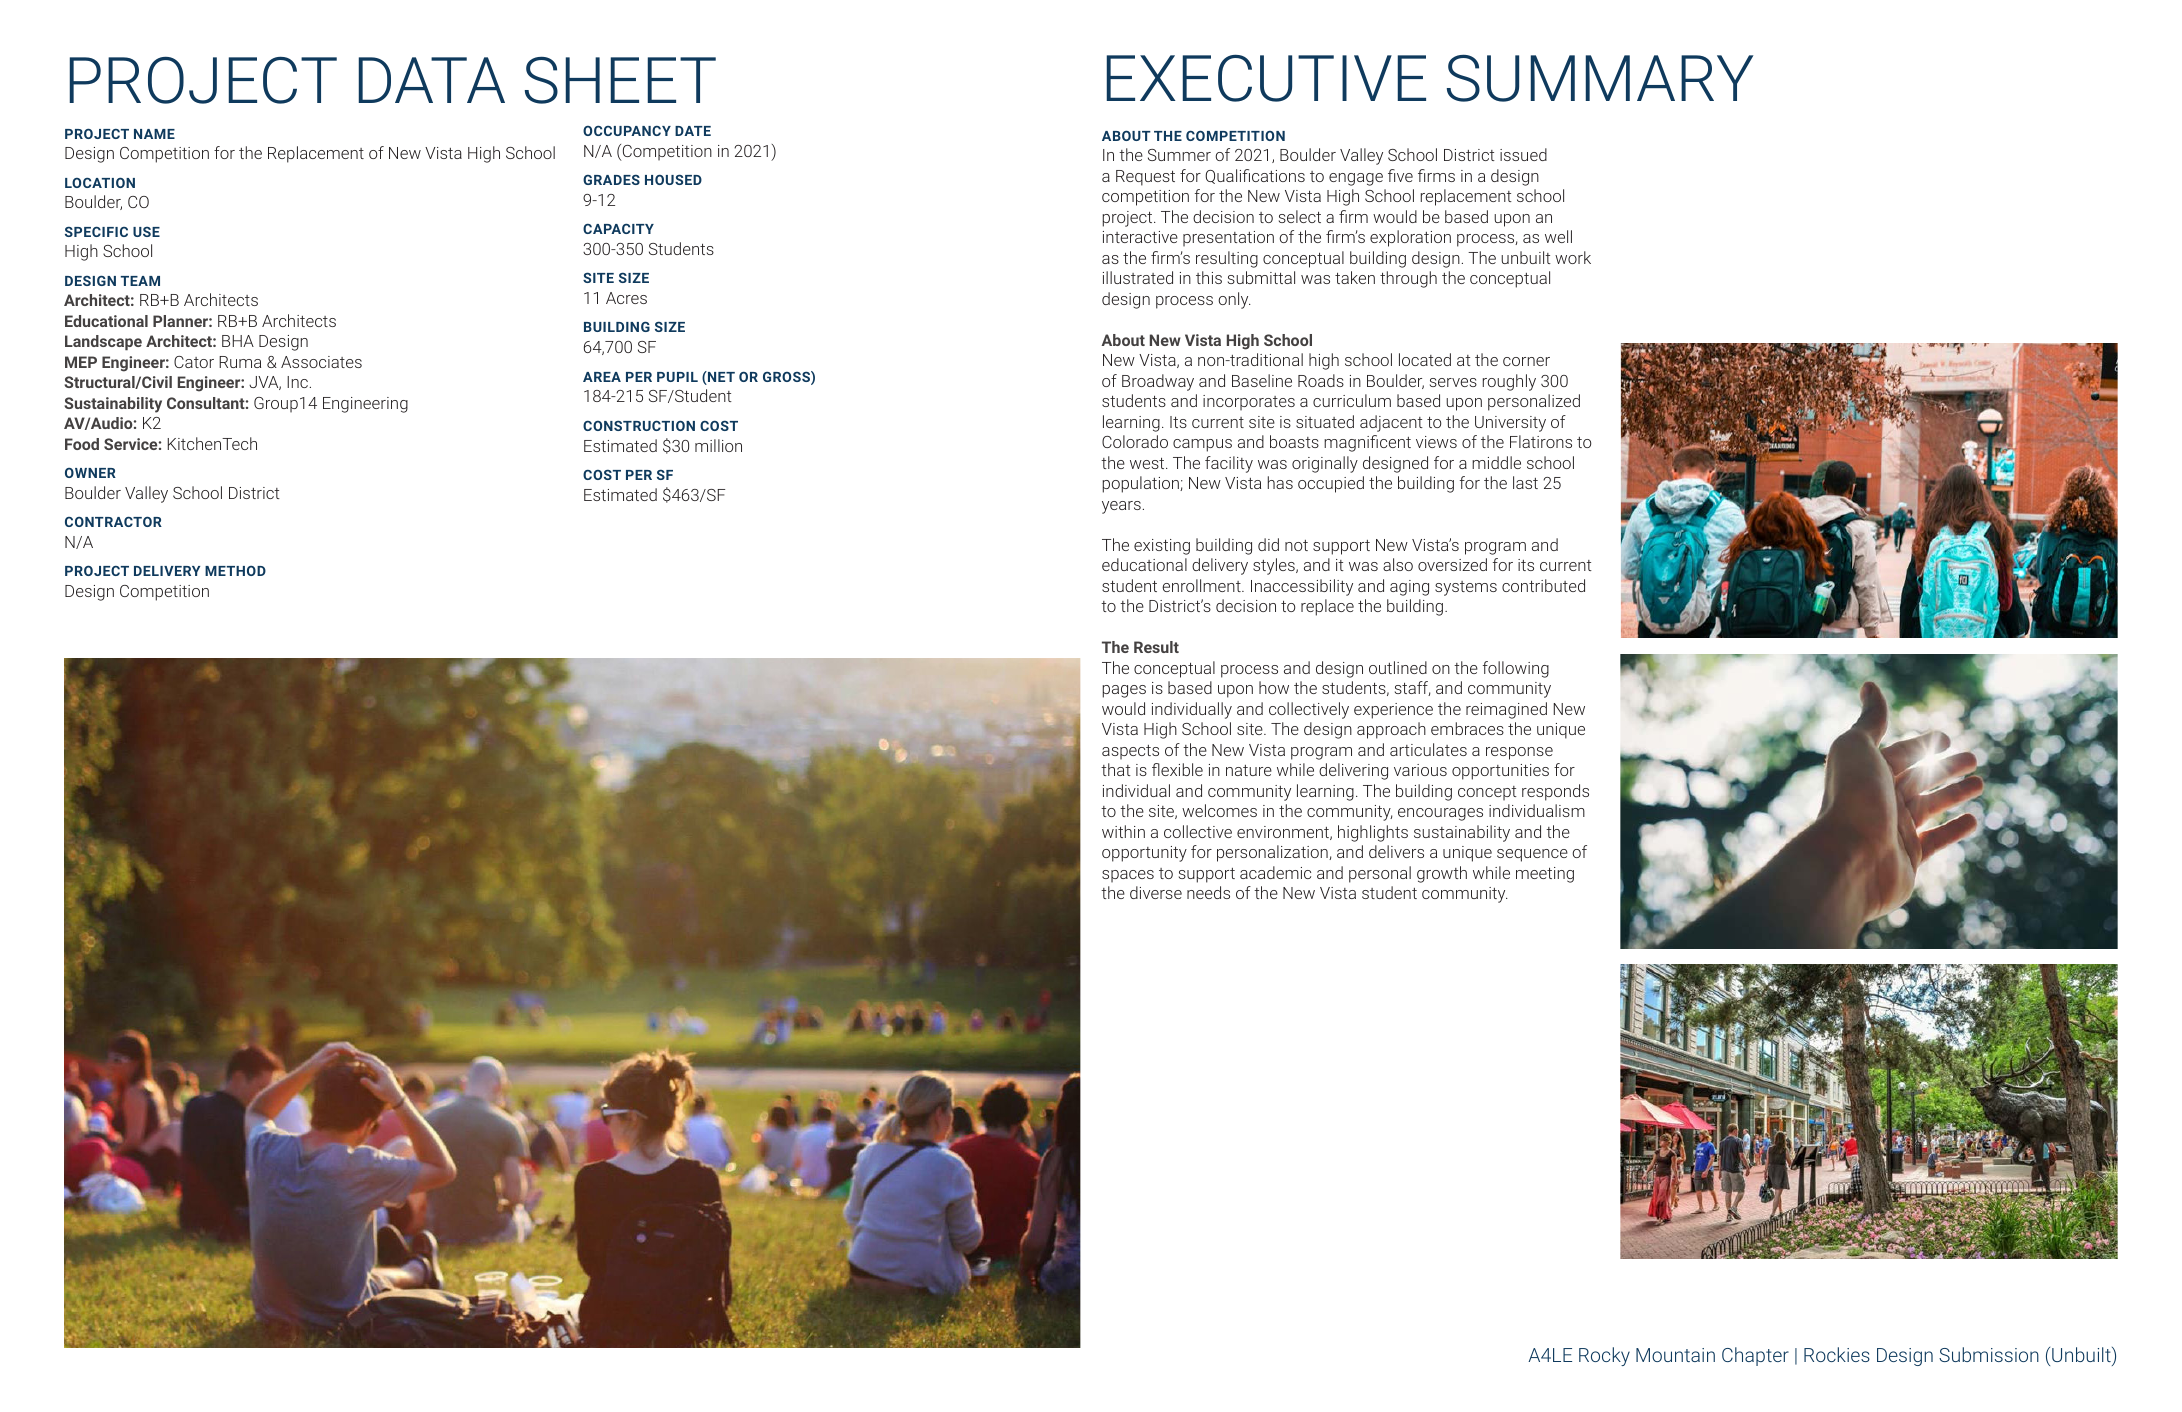 This document has height=1412, width=2182. I want to click on Summer, so click(1179, 155).
